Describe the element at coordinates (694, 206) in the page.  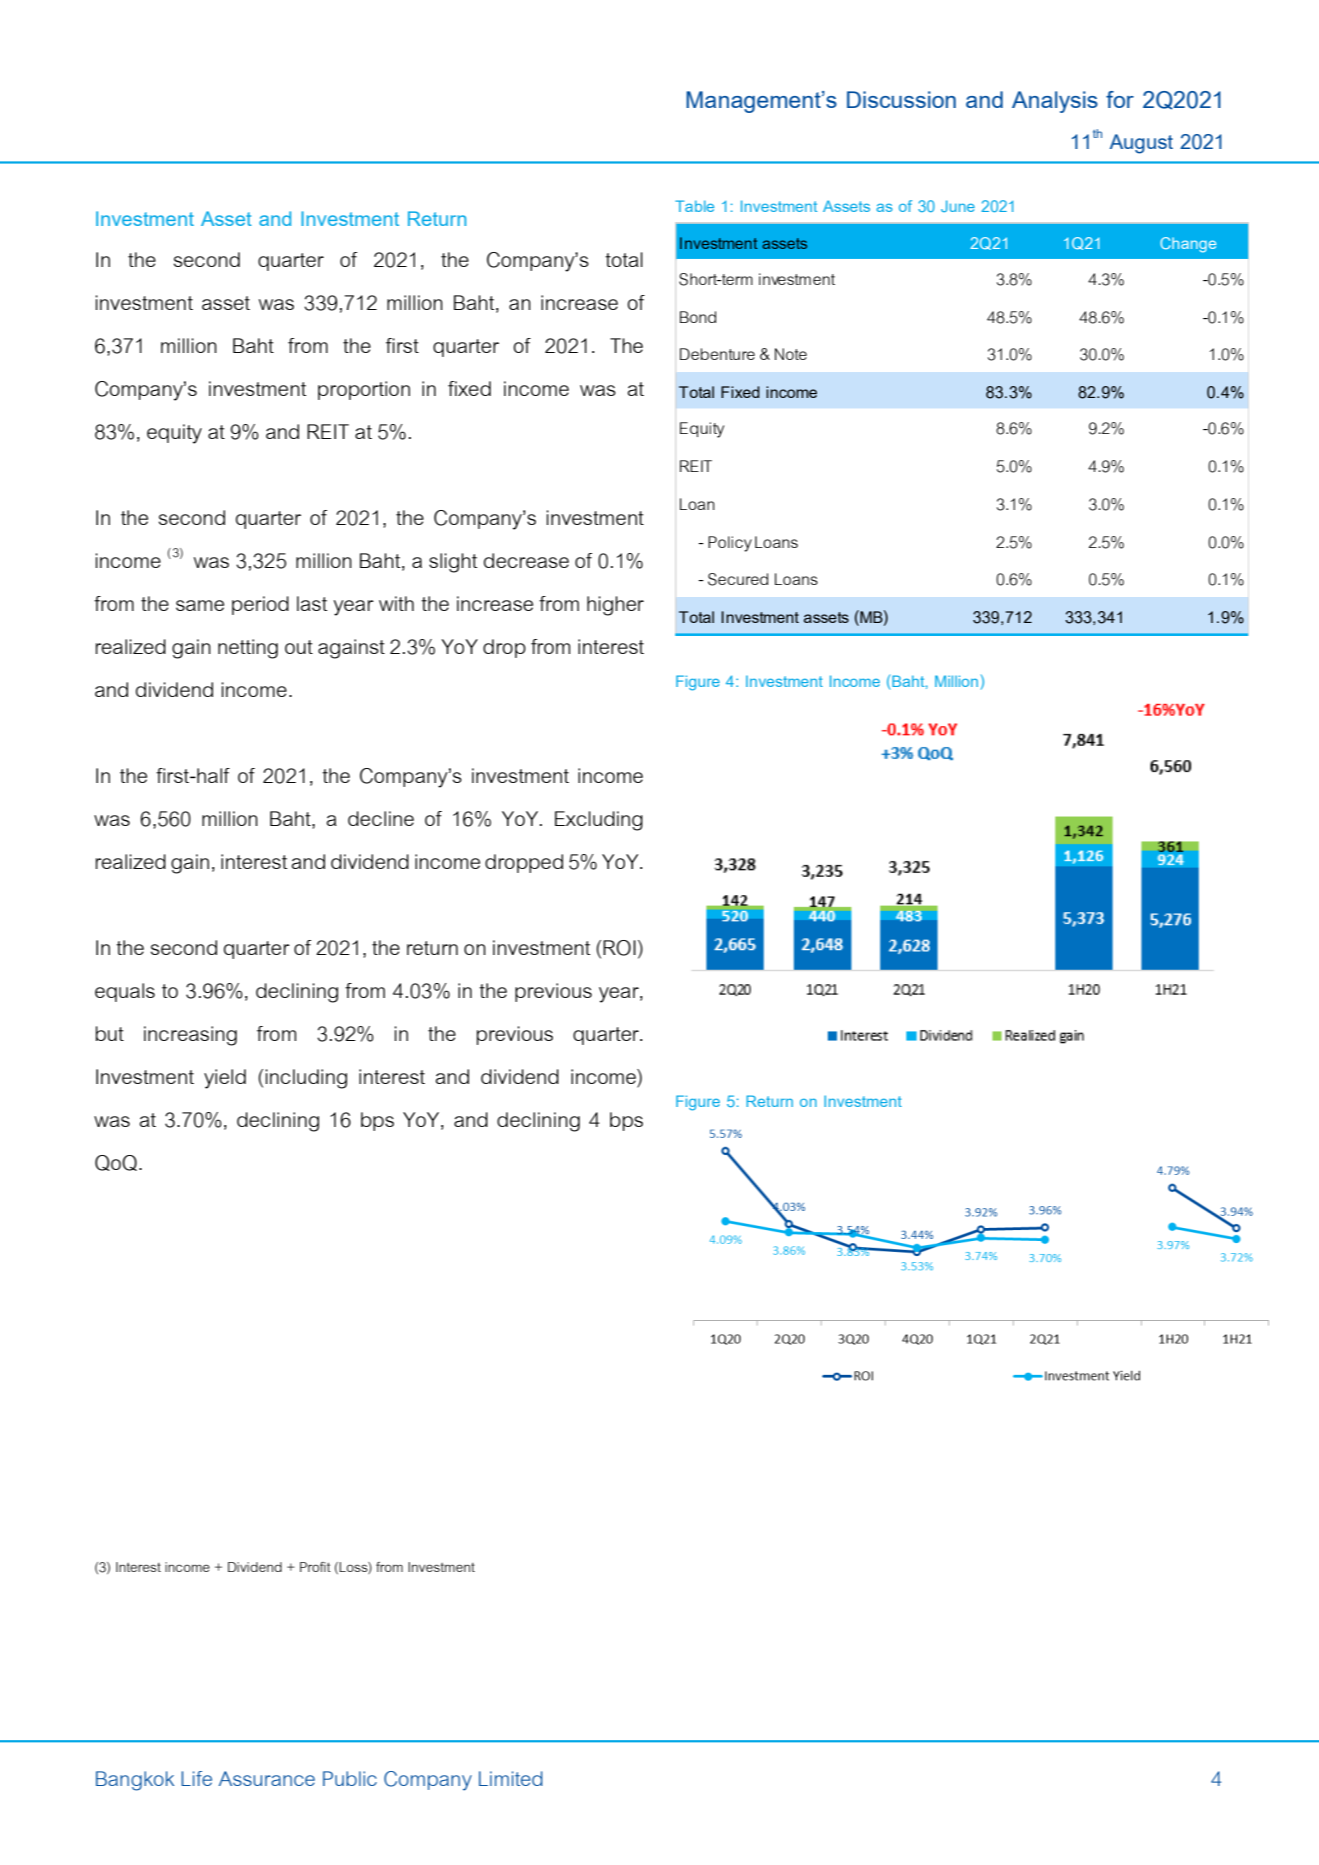
I see `Table` at that location.
